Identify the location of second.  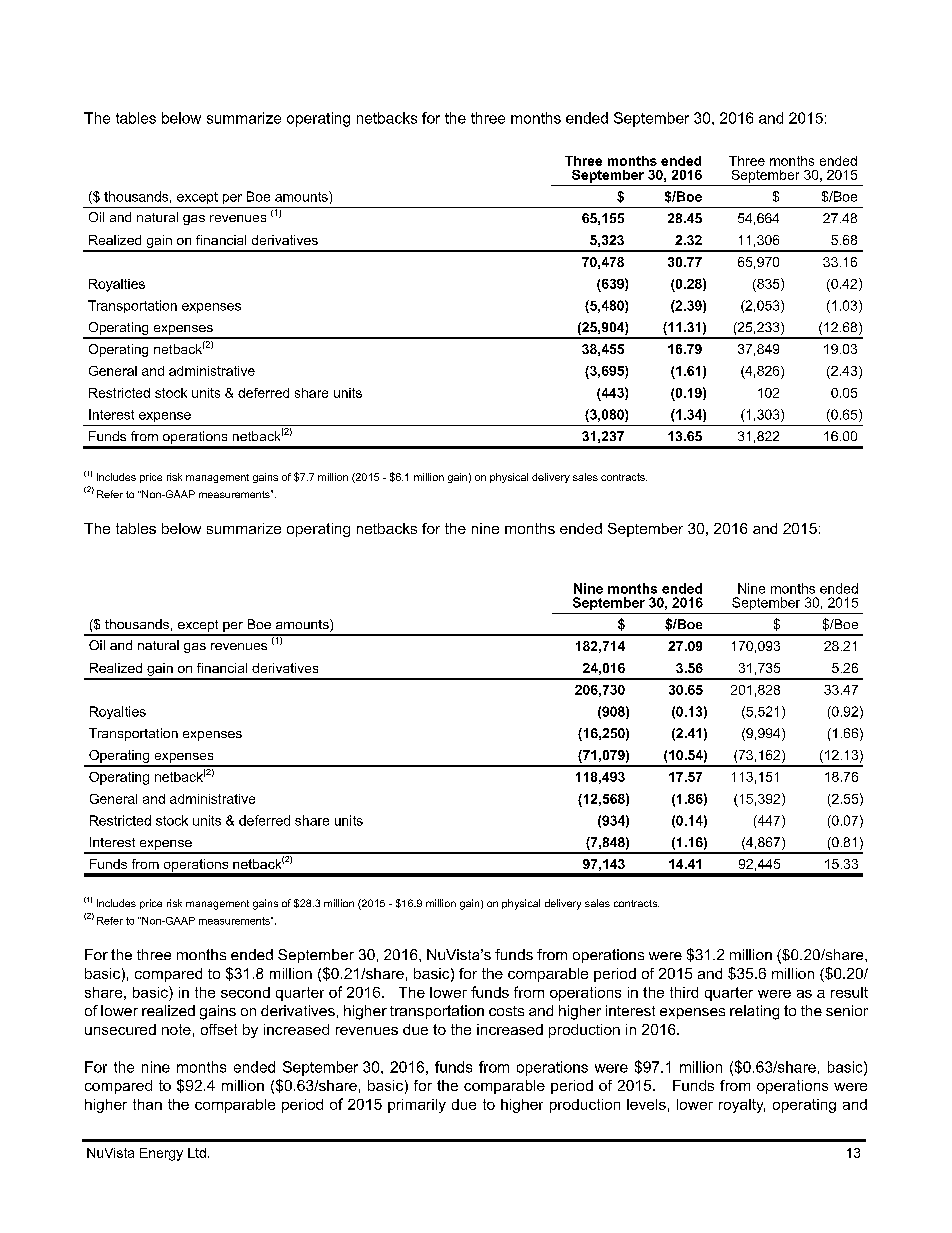
(245, 992).
